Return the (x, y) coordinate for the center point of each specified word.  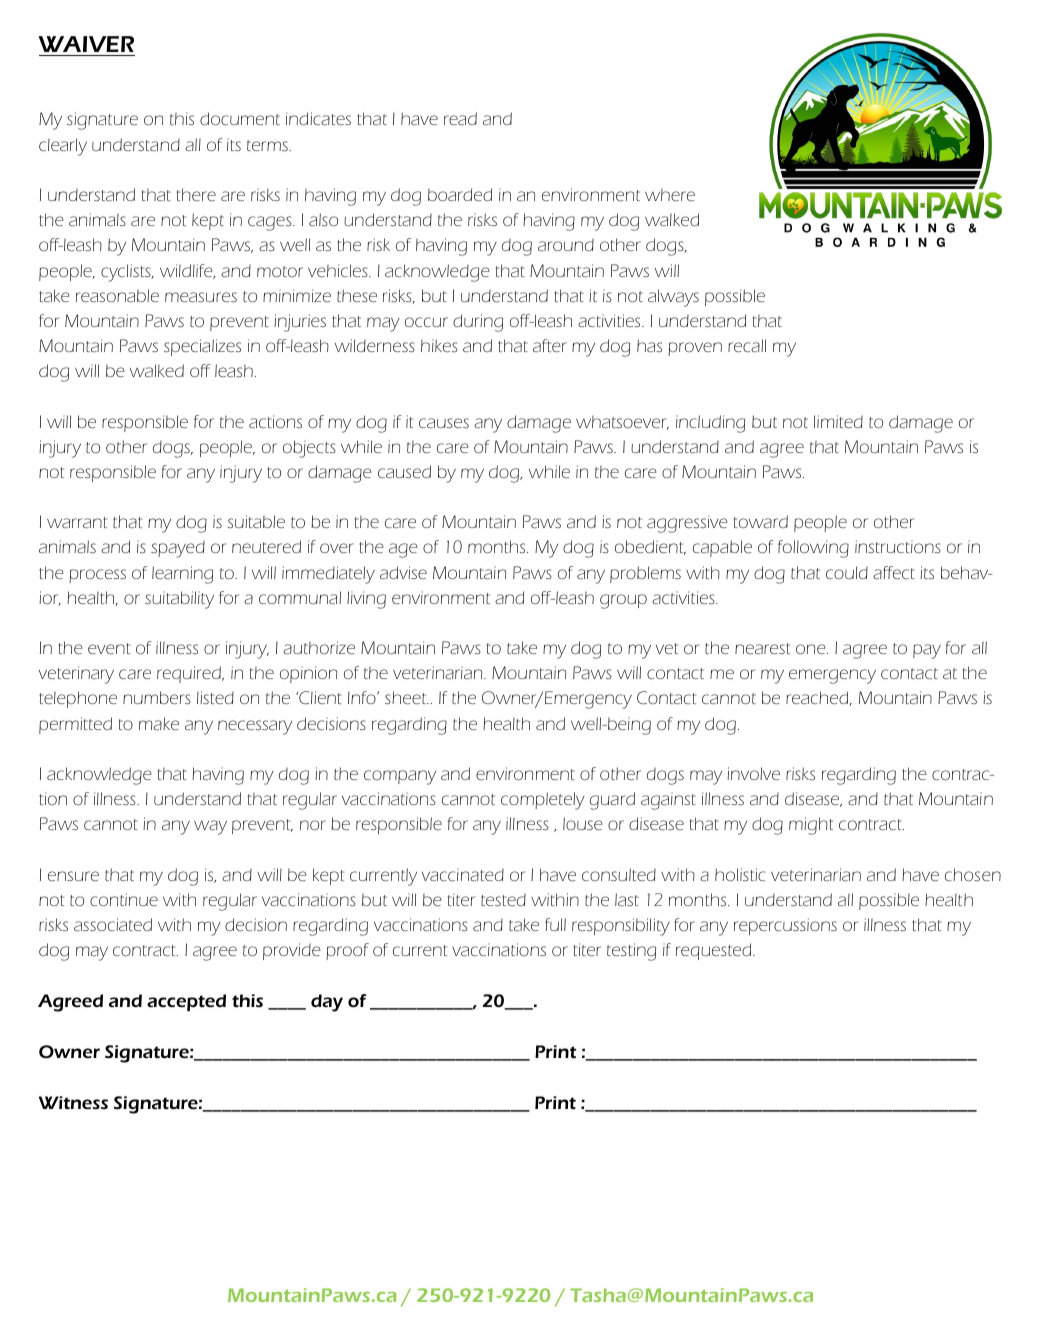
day (327, 1003)
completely (543, 801)
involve (753, 773)
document (240, 118)
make (159, 723)
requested (715, 951)
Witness (73, 1103)
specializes (202, 347)
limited (838, 421)
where (670, 195)
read (460, 118)
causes (444, 423)
